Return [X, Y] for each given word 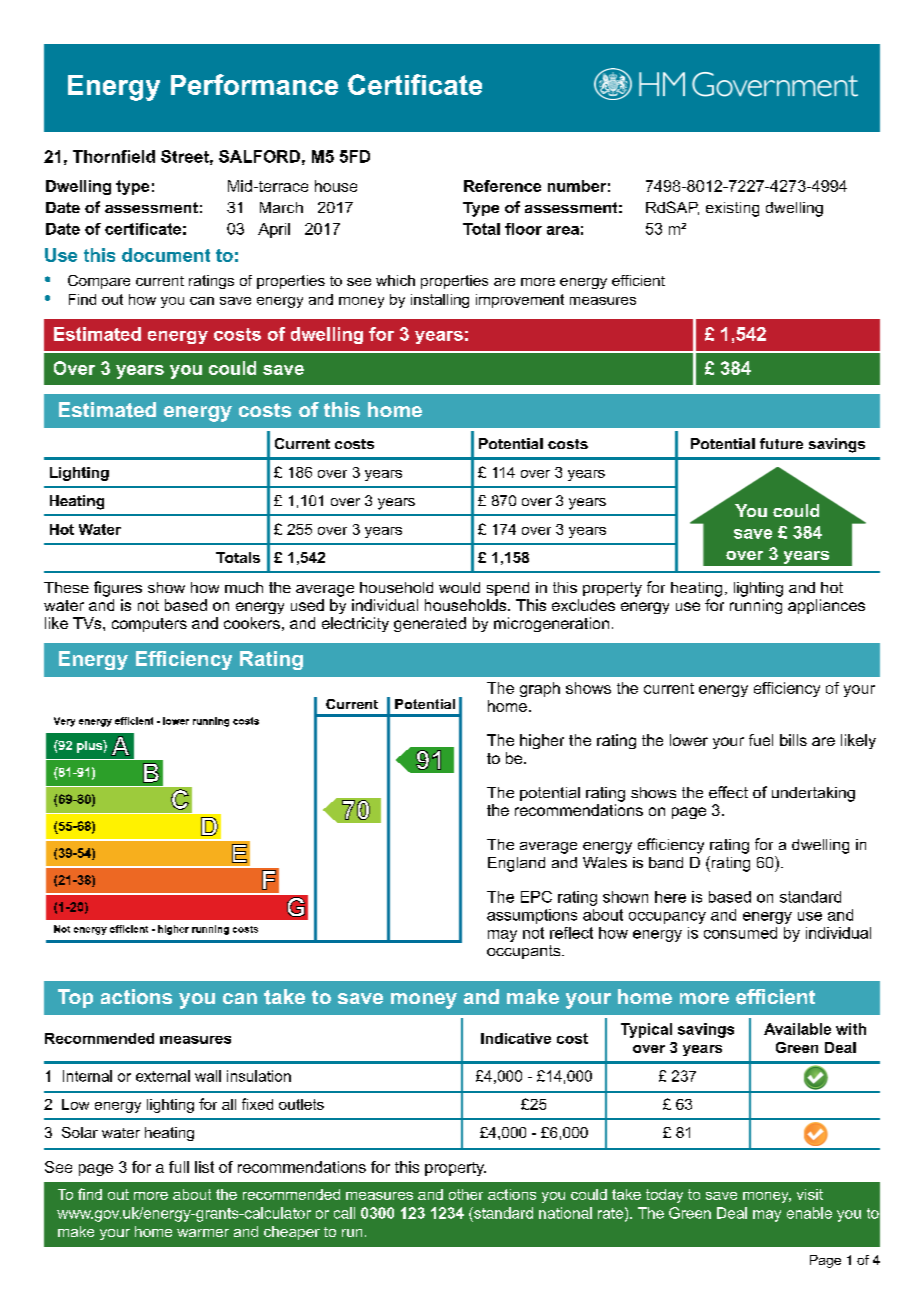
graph [540, 689]
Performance [254, 84]
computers [149, 625]
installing [440, 301]
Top [75, 998]
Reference [502, 186]
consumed [740, 933]
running [756, 606]
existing [732, 209]
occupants [525, 952]
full [179, 1167]
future [781, 443]
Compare [99, 282]
